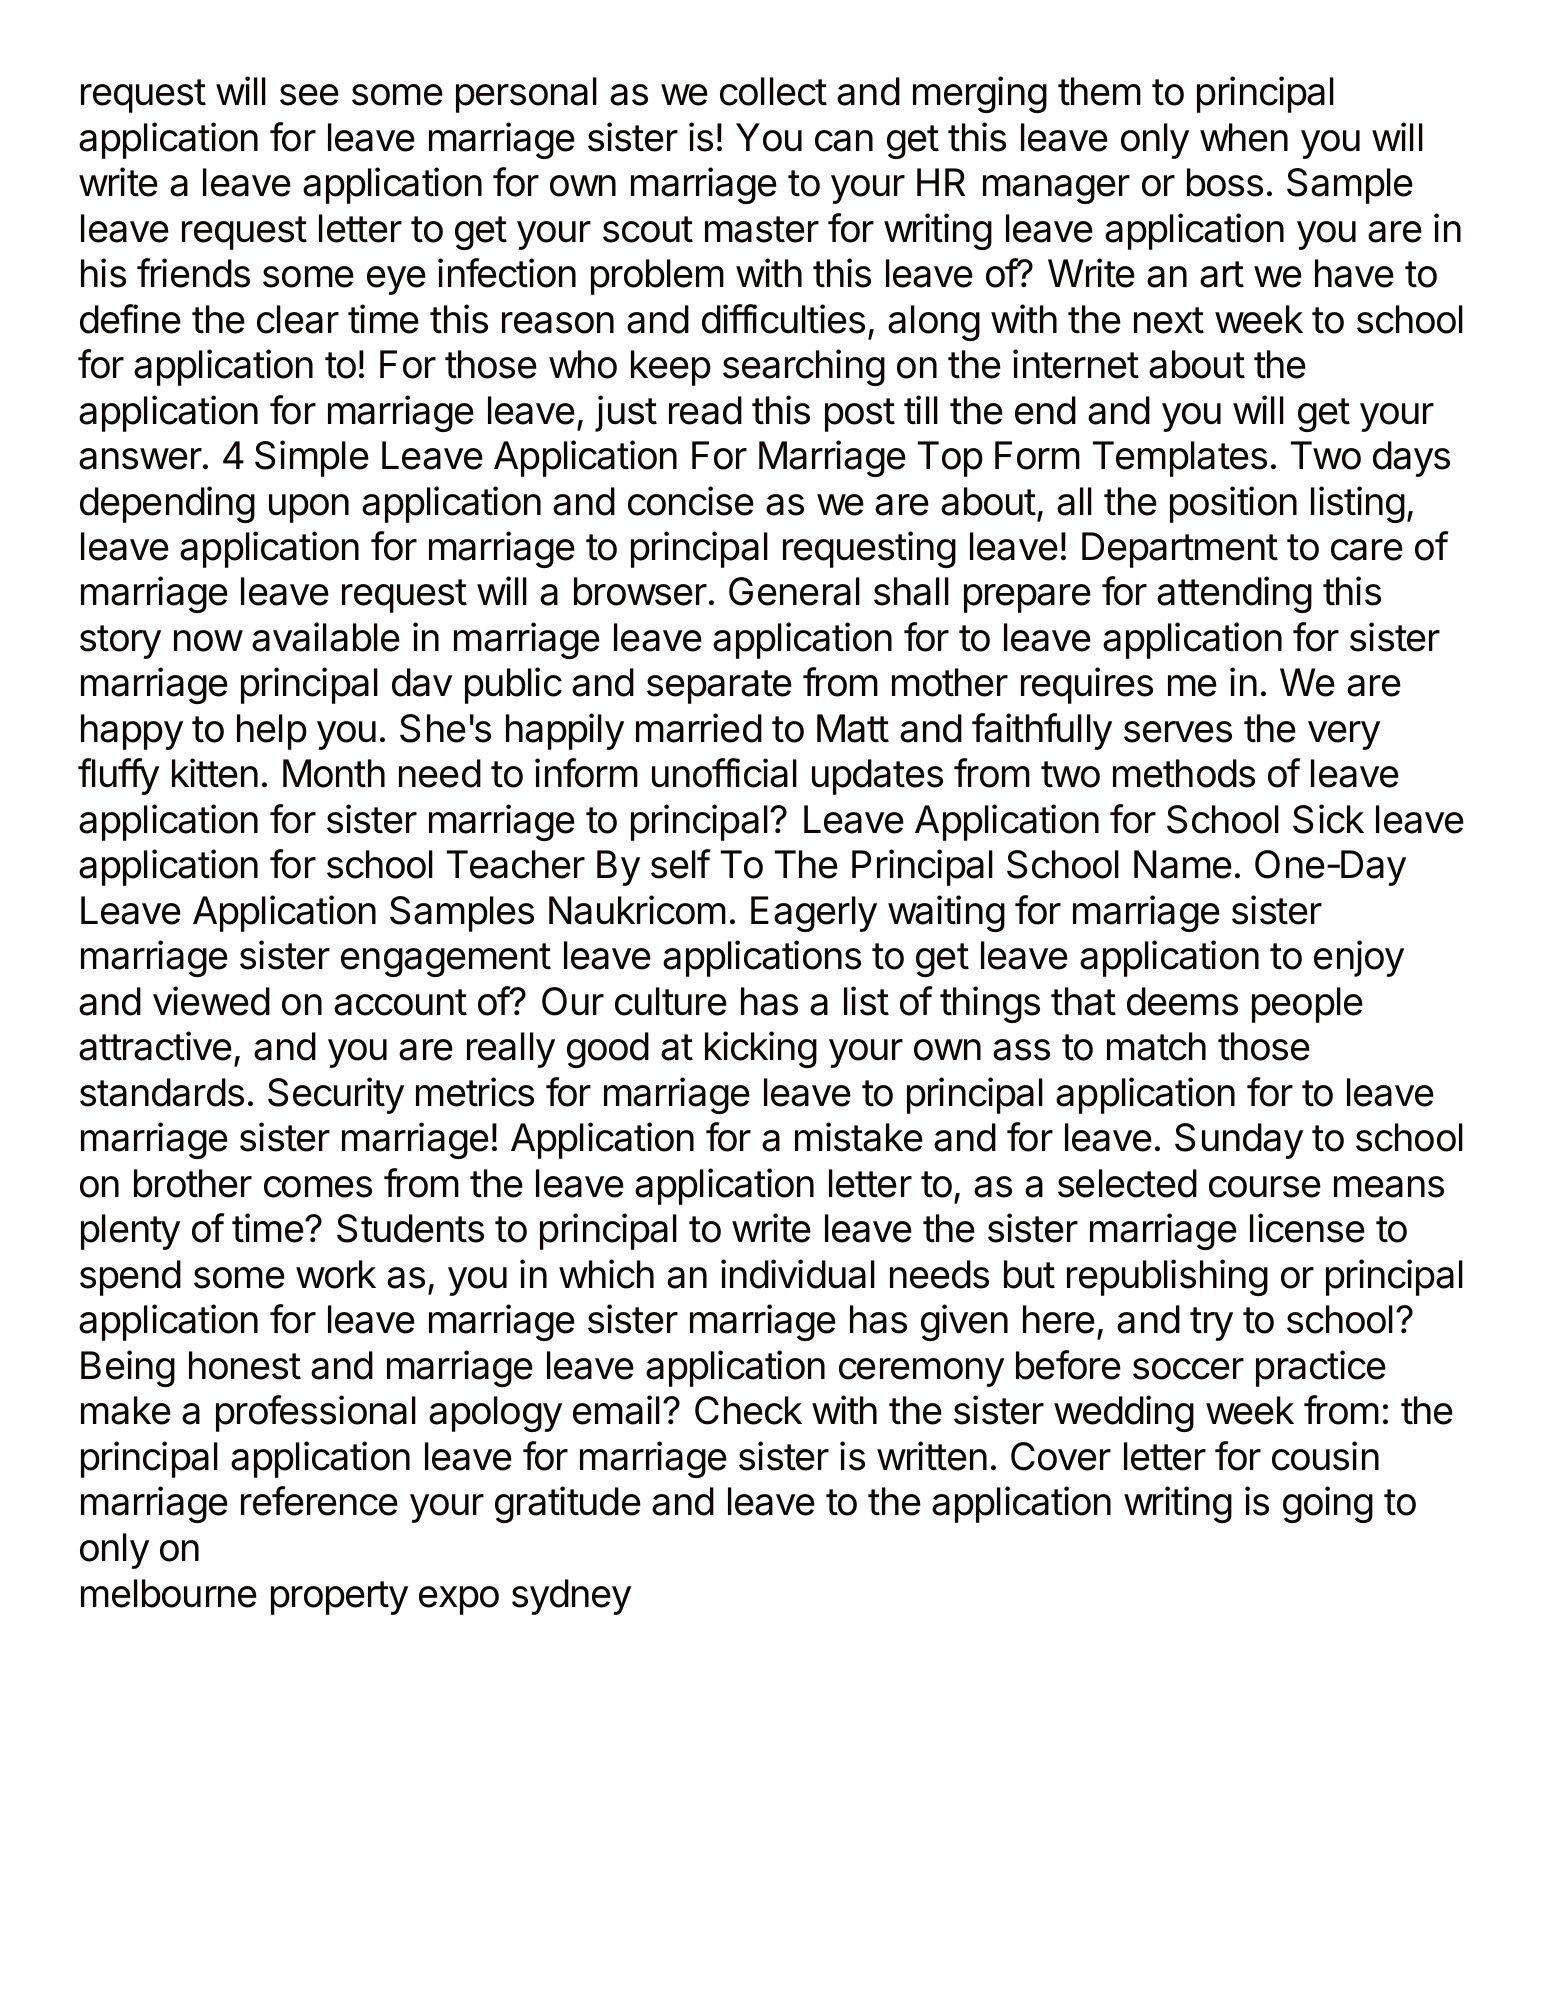 This image has height=2001, width=1546. Describe the element at coordinates (1265, 1187) in the image. I see `course` at that location.
